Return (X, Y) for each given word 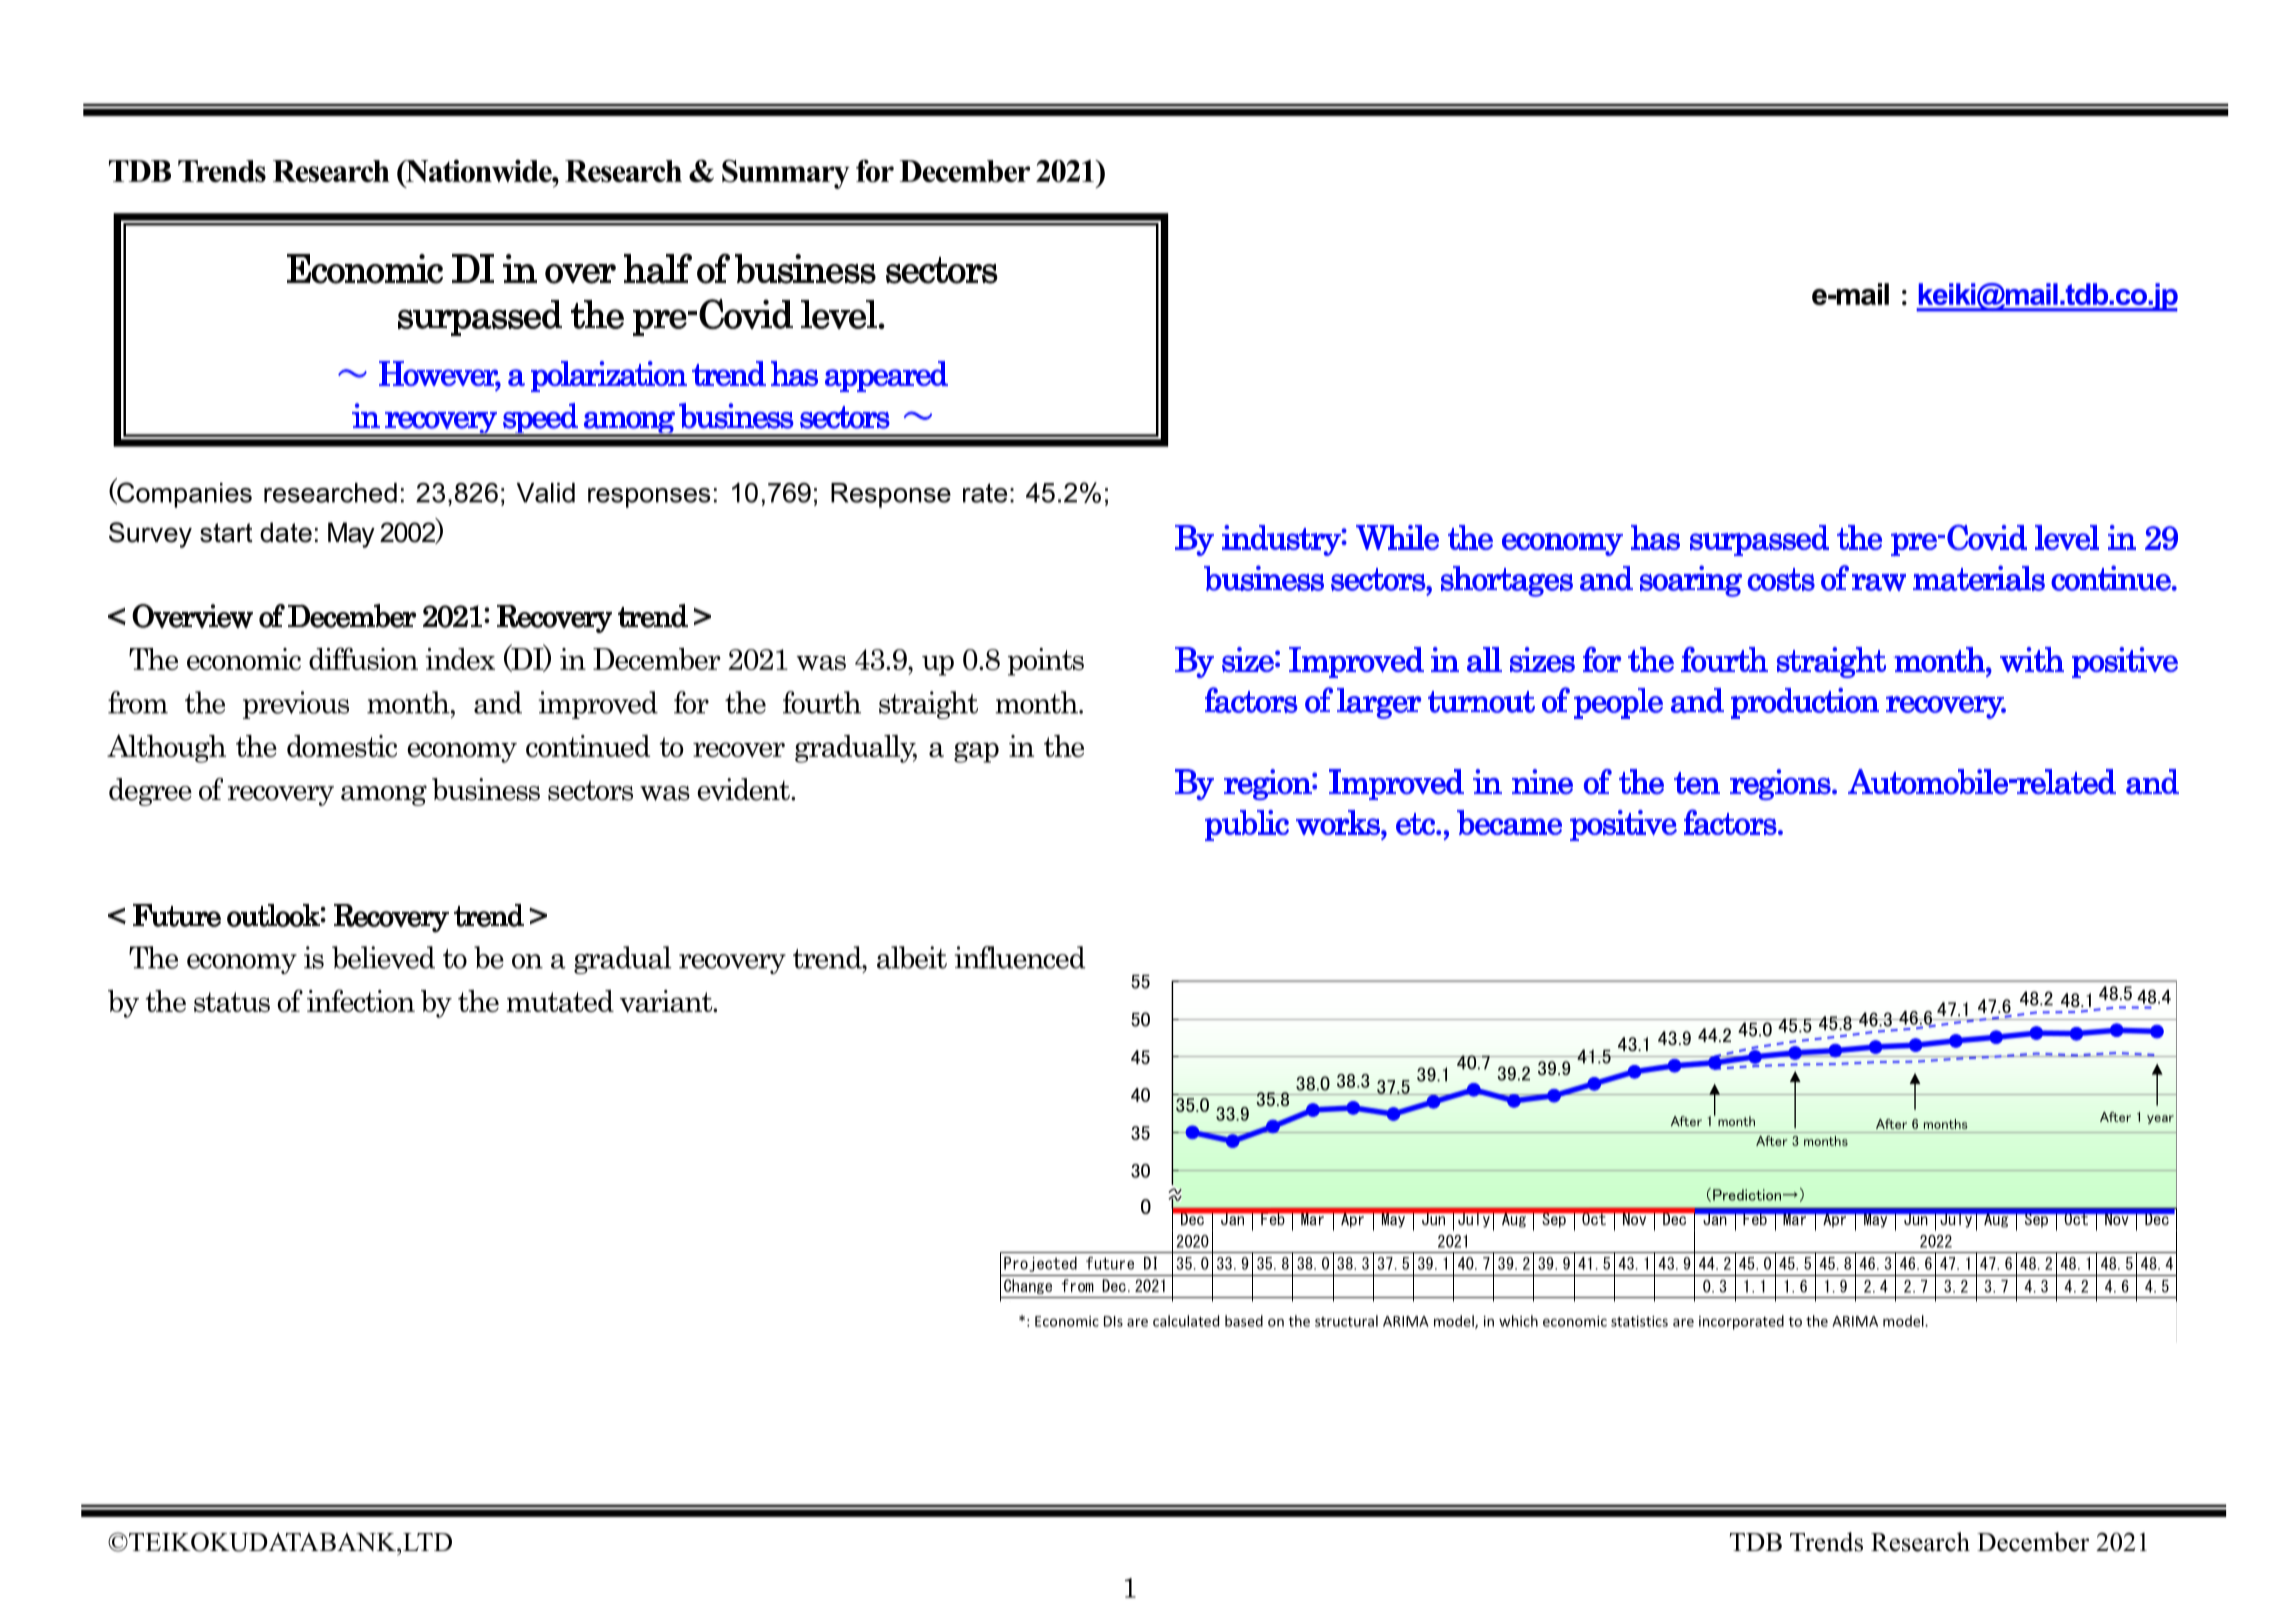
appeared (886, 376)
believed (383, 957)
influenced (1020, 957)
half (658, 268)
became (1509, 822)
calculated (1186, 1321)
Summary (786, 174)
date (286, 532)
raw (1879, 582)
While (1397, 537)
